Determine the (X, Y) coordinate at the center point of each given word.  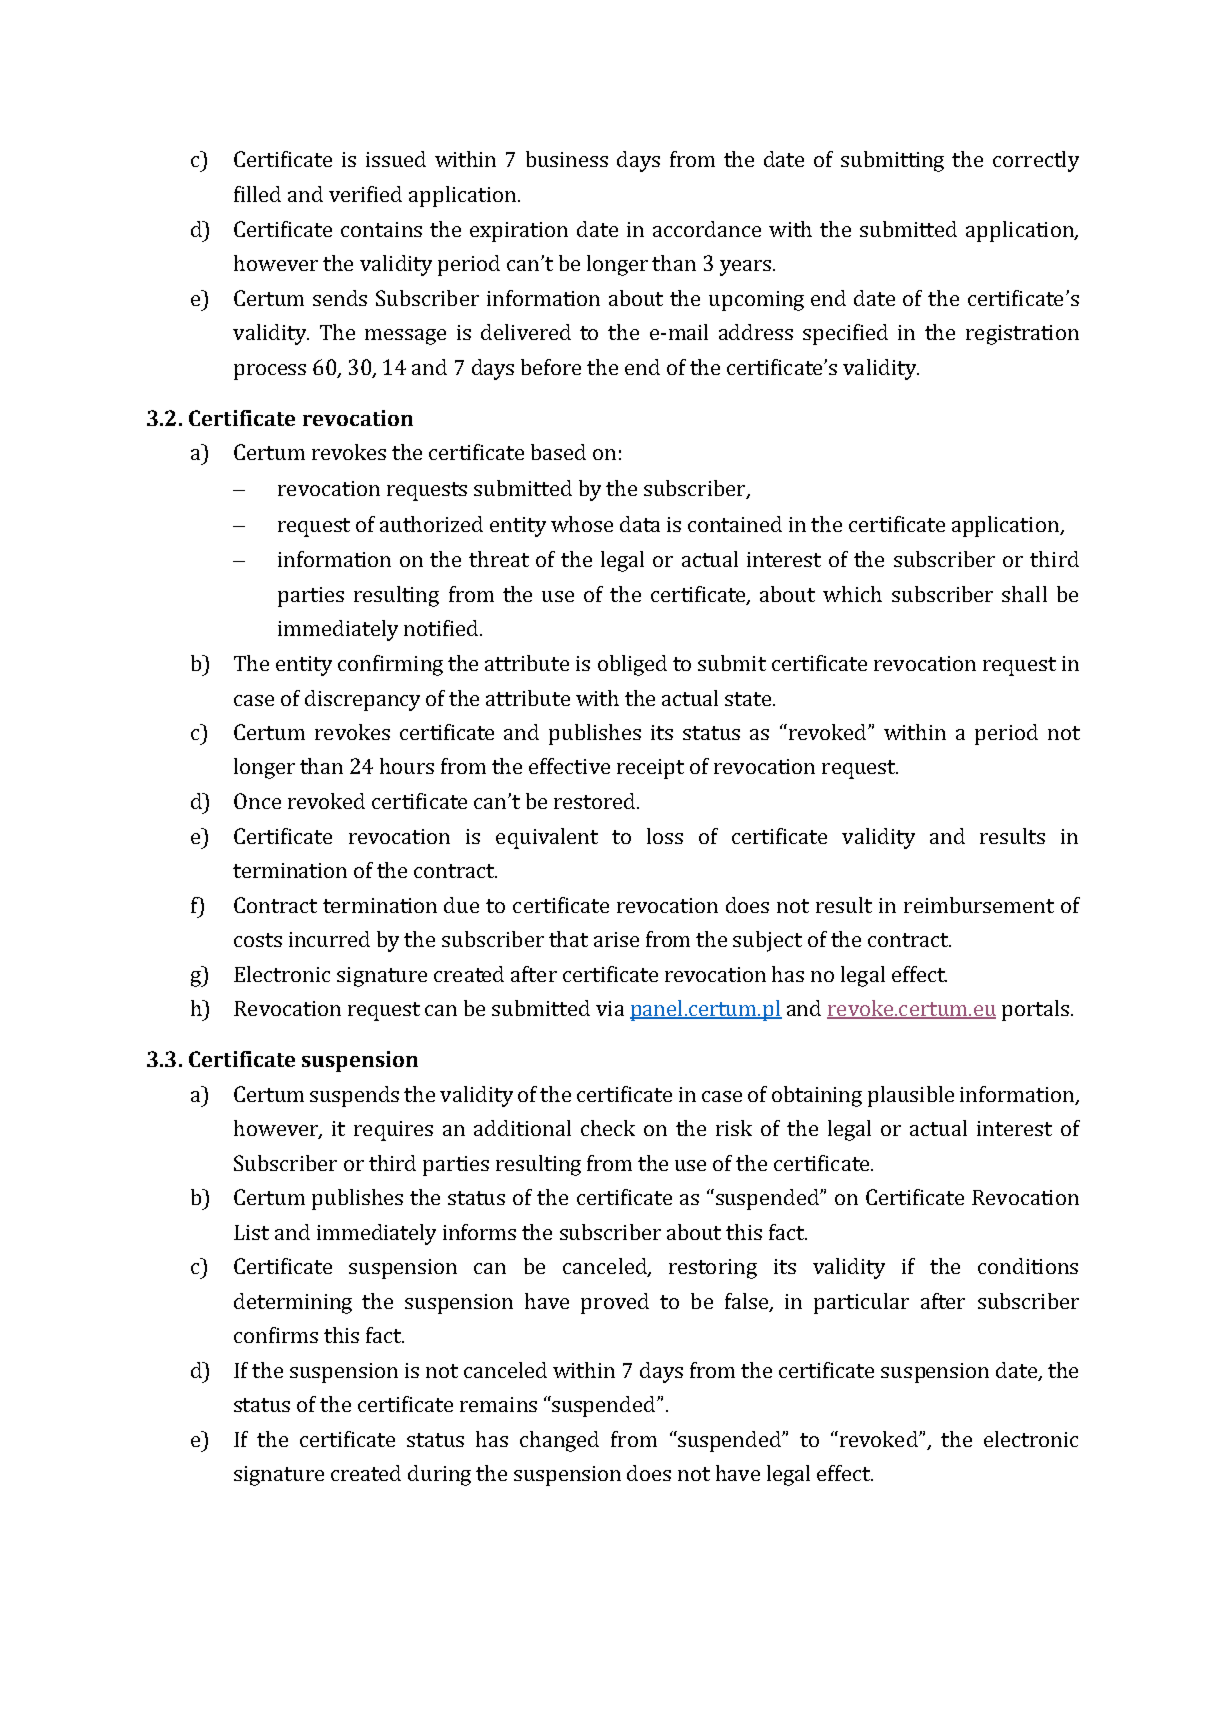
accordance (707, 229)
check (608, 1128)
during (439, 1475)
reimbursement (979, 905)
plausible (911, 1096)
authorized (431, 524)
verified (365, 194)
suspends (354, 1096)
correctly (1036, 161)
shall (1024, 594)
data (640, 524)
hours (407, 766)
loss (665, 836)
